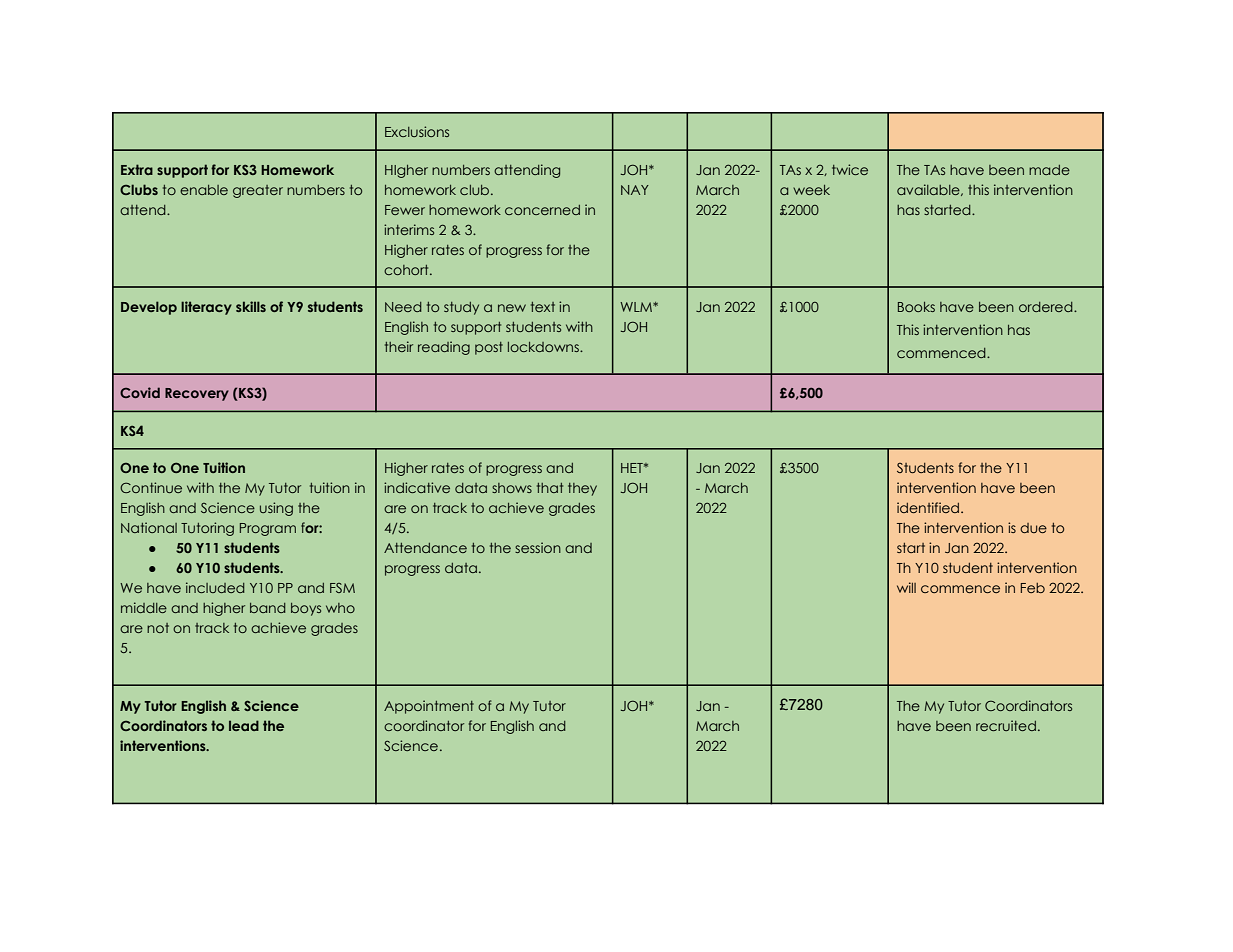  What do you see at coordinates (635, 190) in the screenshot?
I see `NAY` at bounding box center [635, 190].
